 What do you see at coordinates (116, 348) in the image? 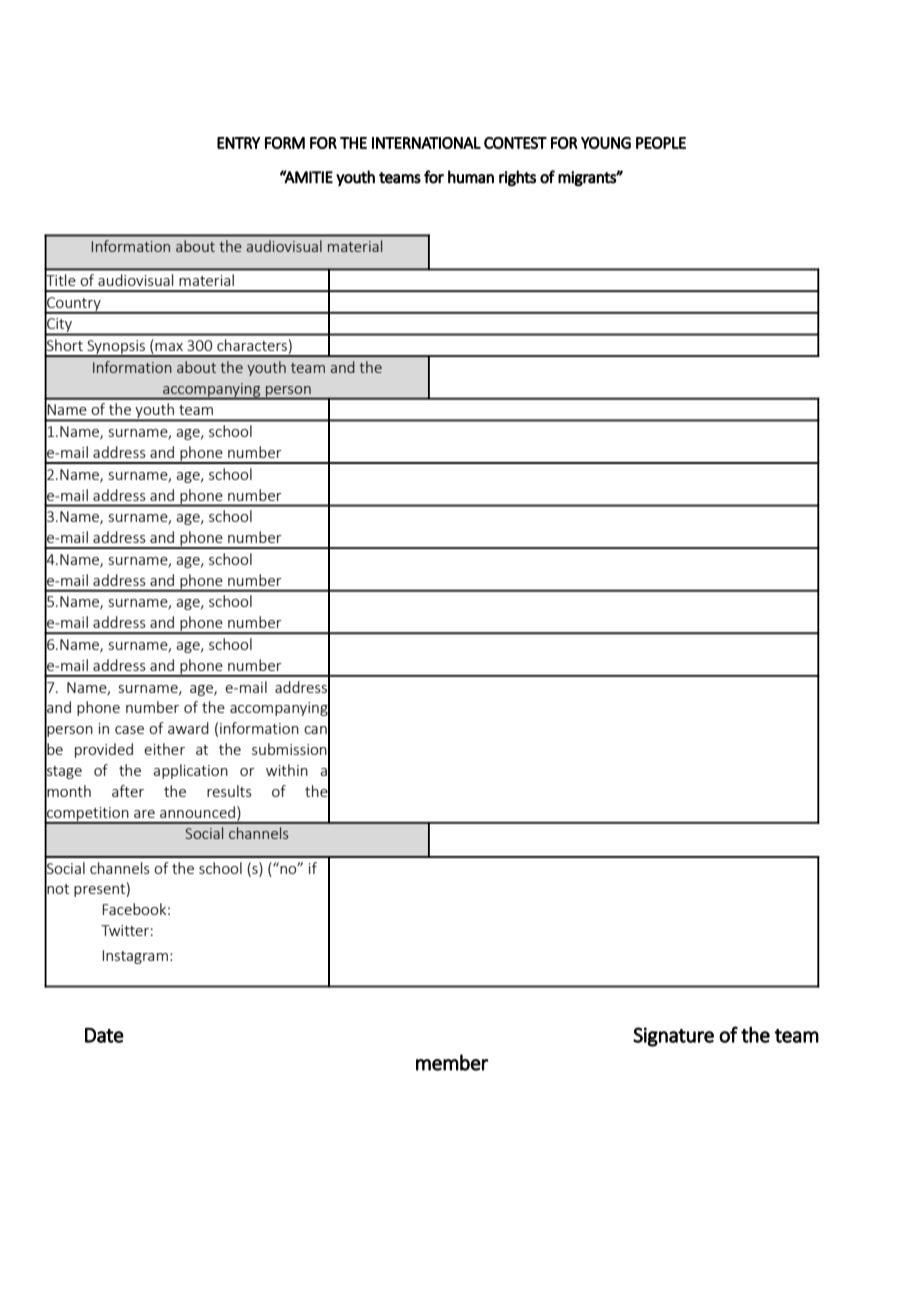
I see `Synopsis` at bounding box center [116, 348].
